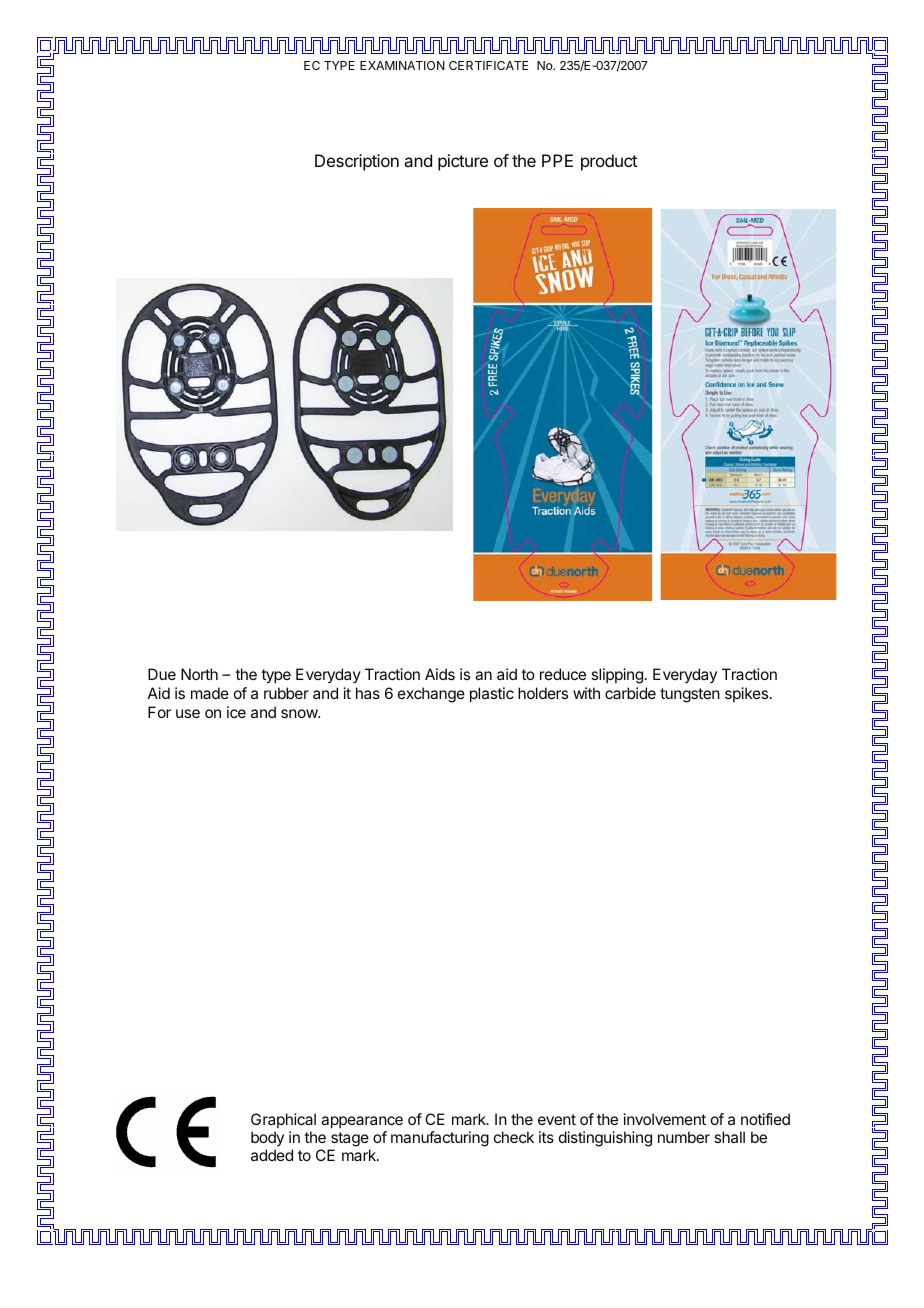  Describe the element at coordinates (267, 1138) in the screenshot. I see `body` at that location.
